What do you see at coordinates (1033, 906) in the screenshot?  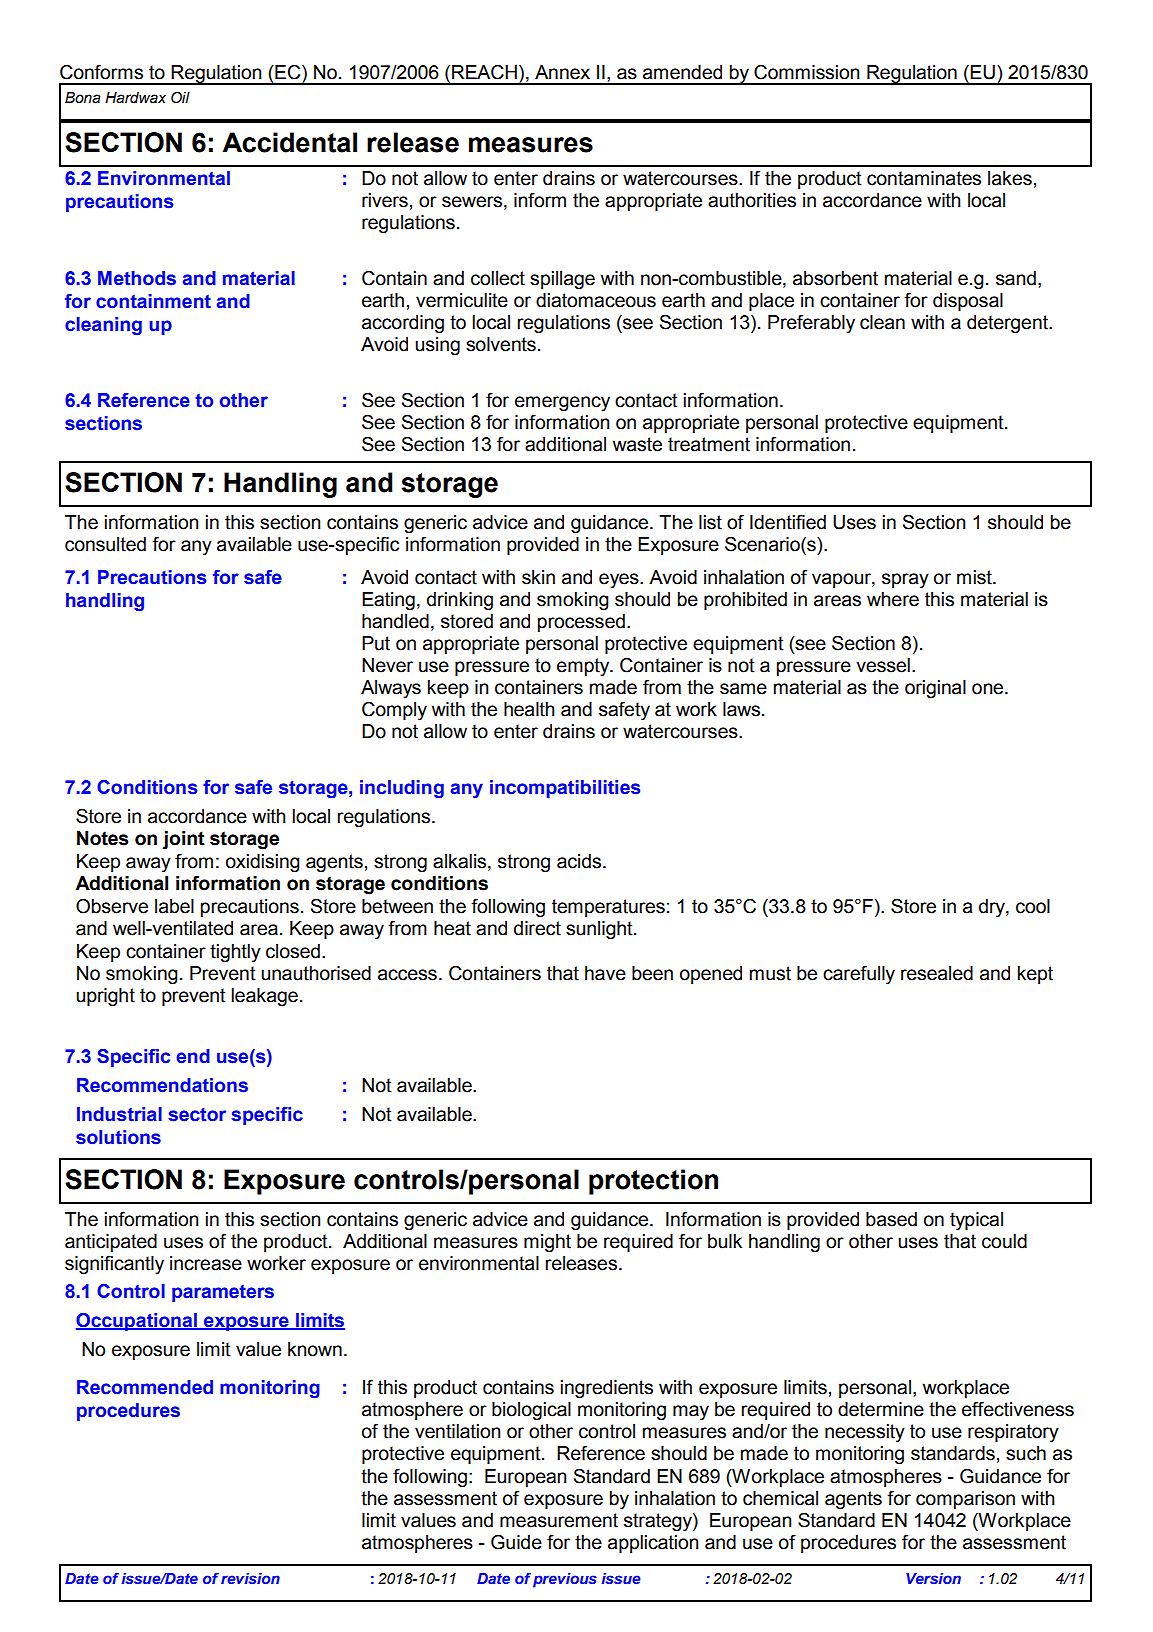 I see `cool` at bounding box center [1033, 906].
